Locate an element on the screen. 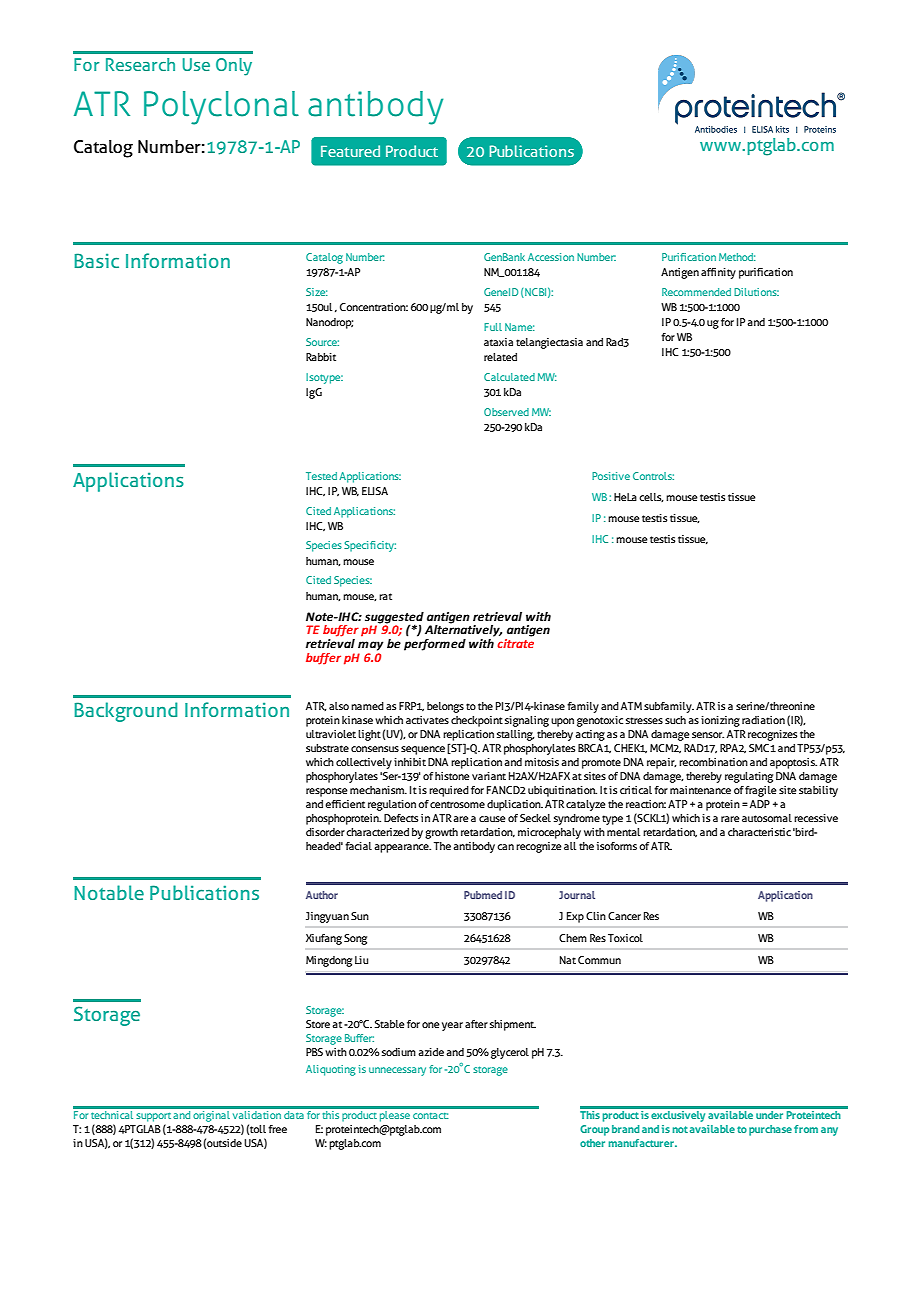 The image size is (924, 1307). free is located at coordinates (277, 1129).
